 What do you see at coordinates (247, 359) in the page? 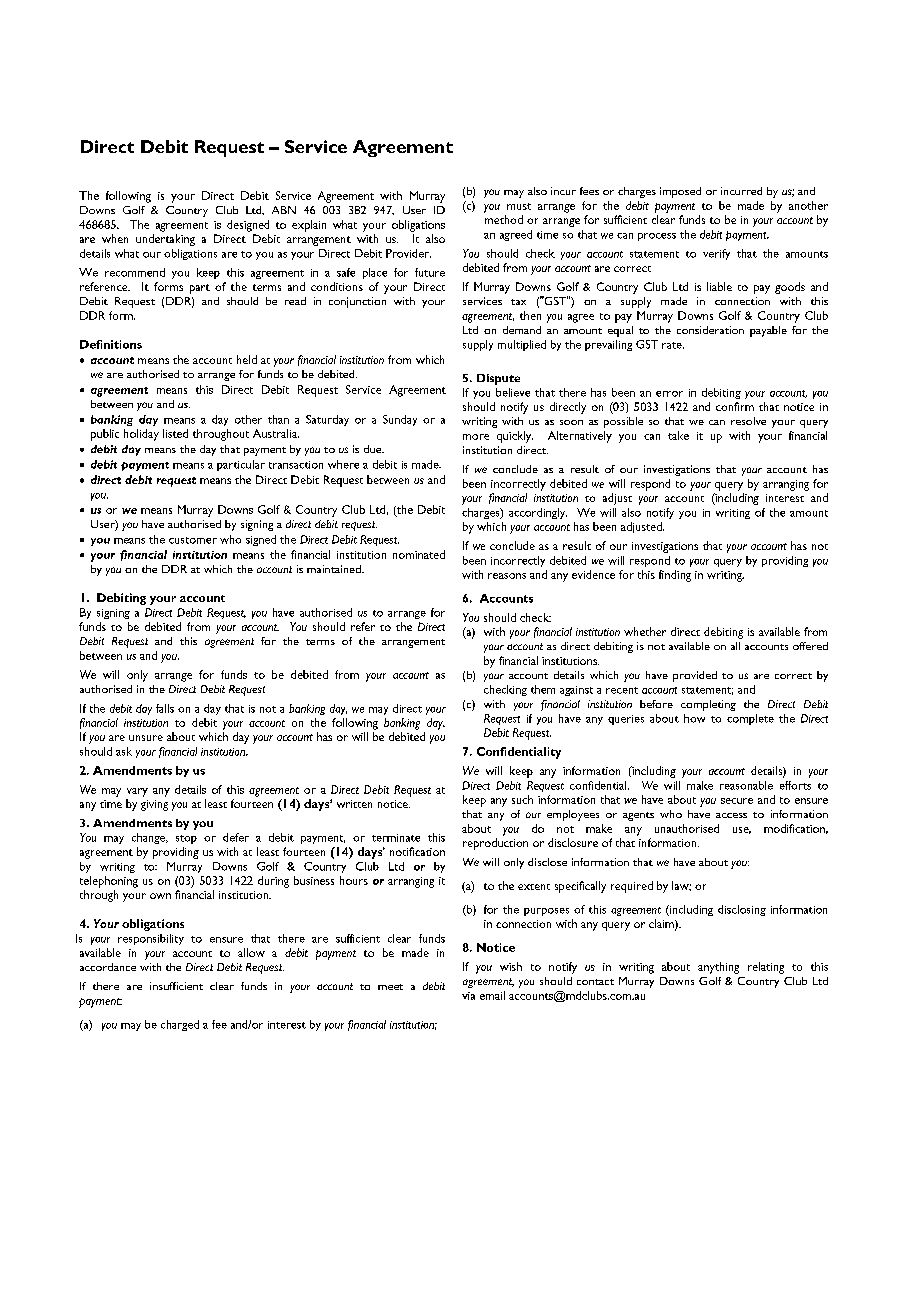
I see `held` at bounding box center [247, 359].
